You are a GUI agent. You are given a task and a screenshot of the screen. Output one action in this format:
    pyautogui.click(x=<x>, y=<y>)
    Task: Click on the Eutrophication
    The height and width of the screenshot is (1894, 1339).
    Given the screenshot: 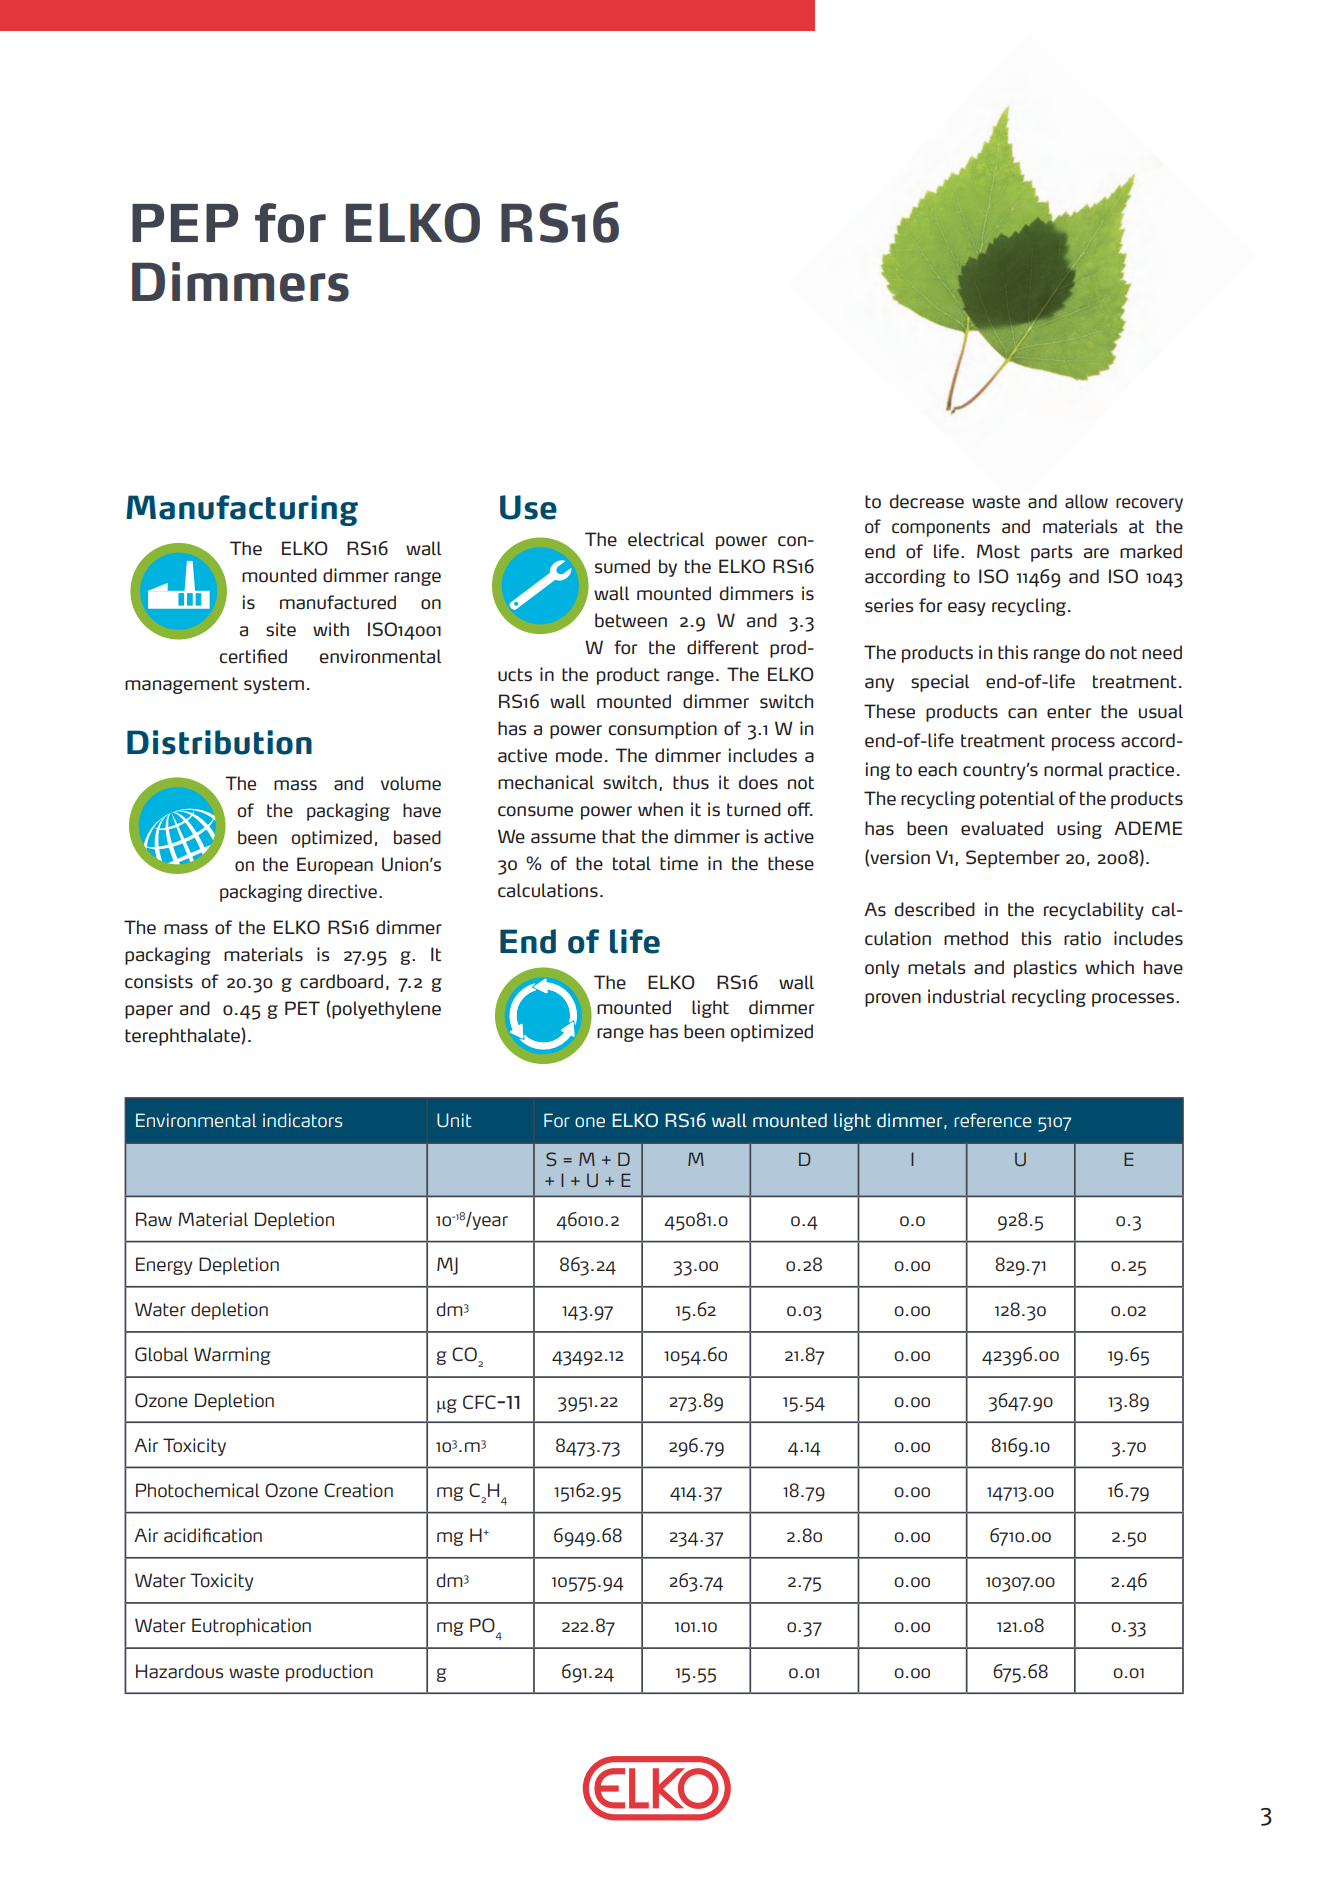 What is the action you would take?
    pyautogui.click(x=251, y=1627)
